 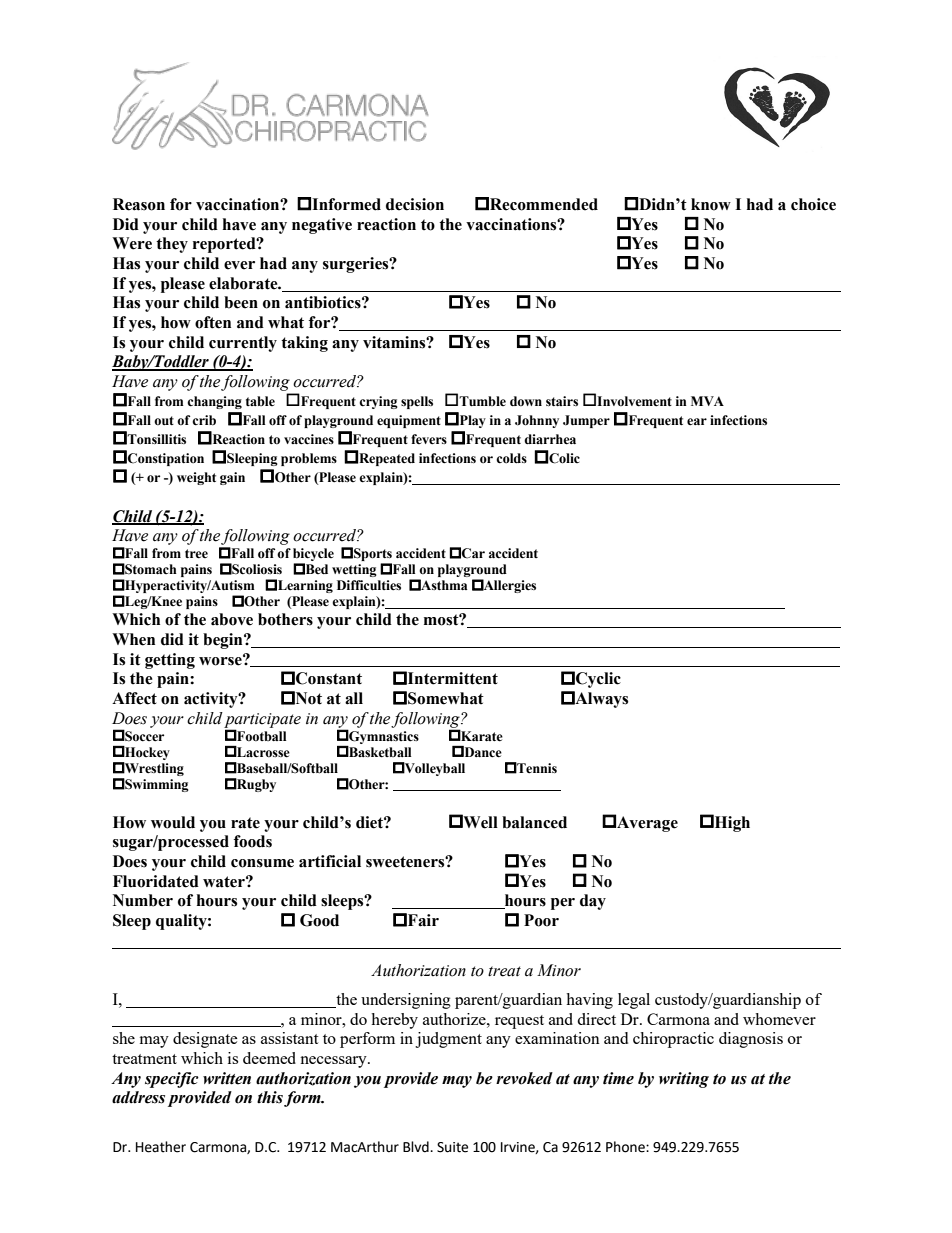 What do you see at coordinates (225, 245) in the document?
I see `reported` at bounding box center [225, 245].
